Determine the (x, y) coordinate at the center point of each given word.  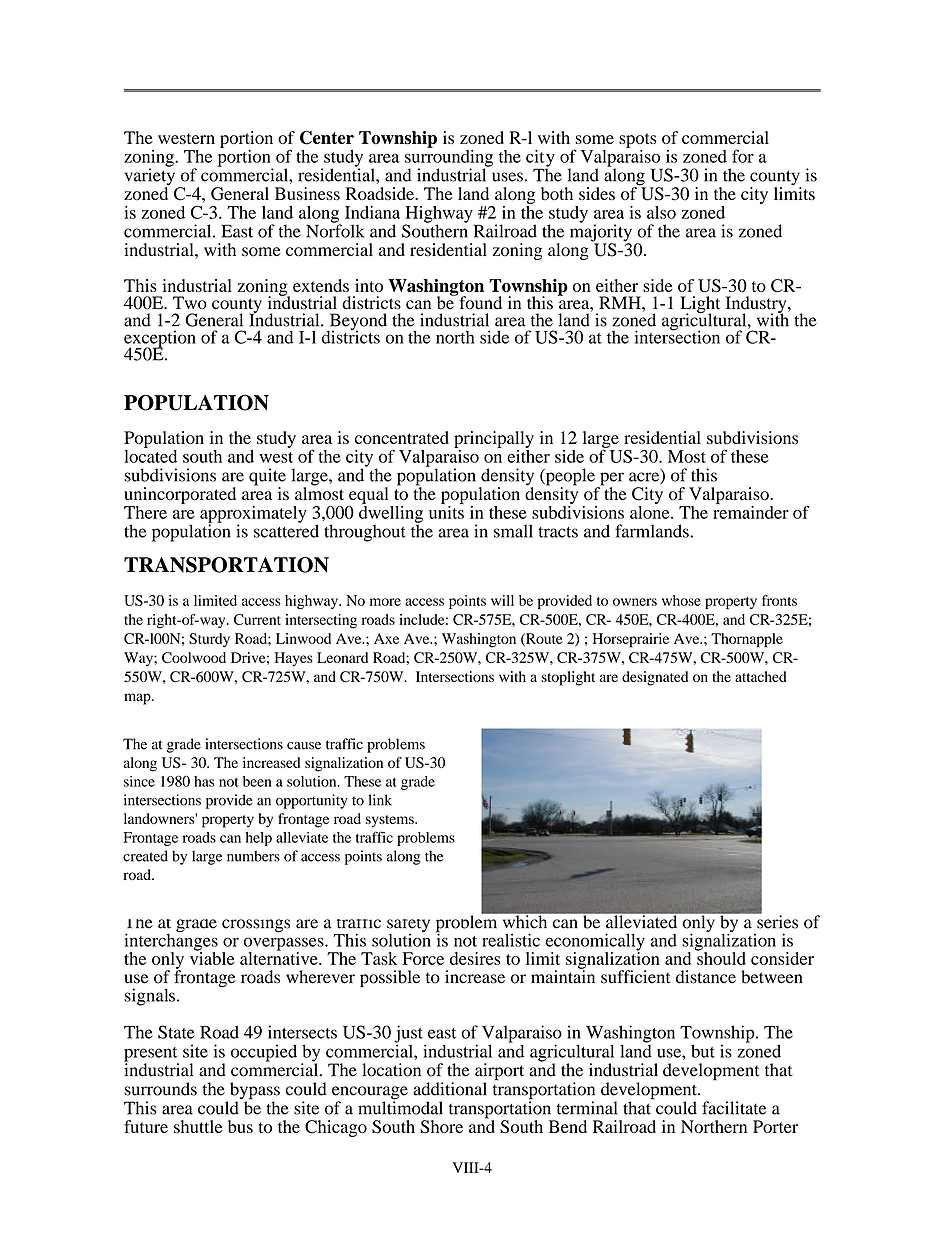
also (661, 212)
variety (149, 177)
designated (655, 678)
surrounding (449, 158)
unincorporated (180, 495)
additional (450, 1089)
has (204, 781)
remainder (751, 511)
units (446, 511)
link (380, 800)
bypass (253, 1092)
